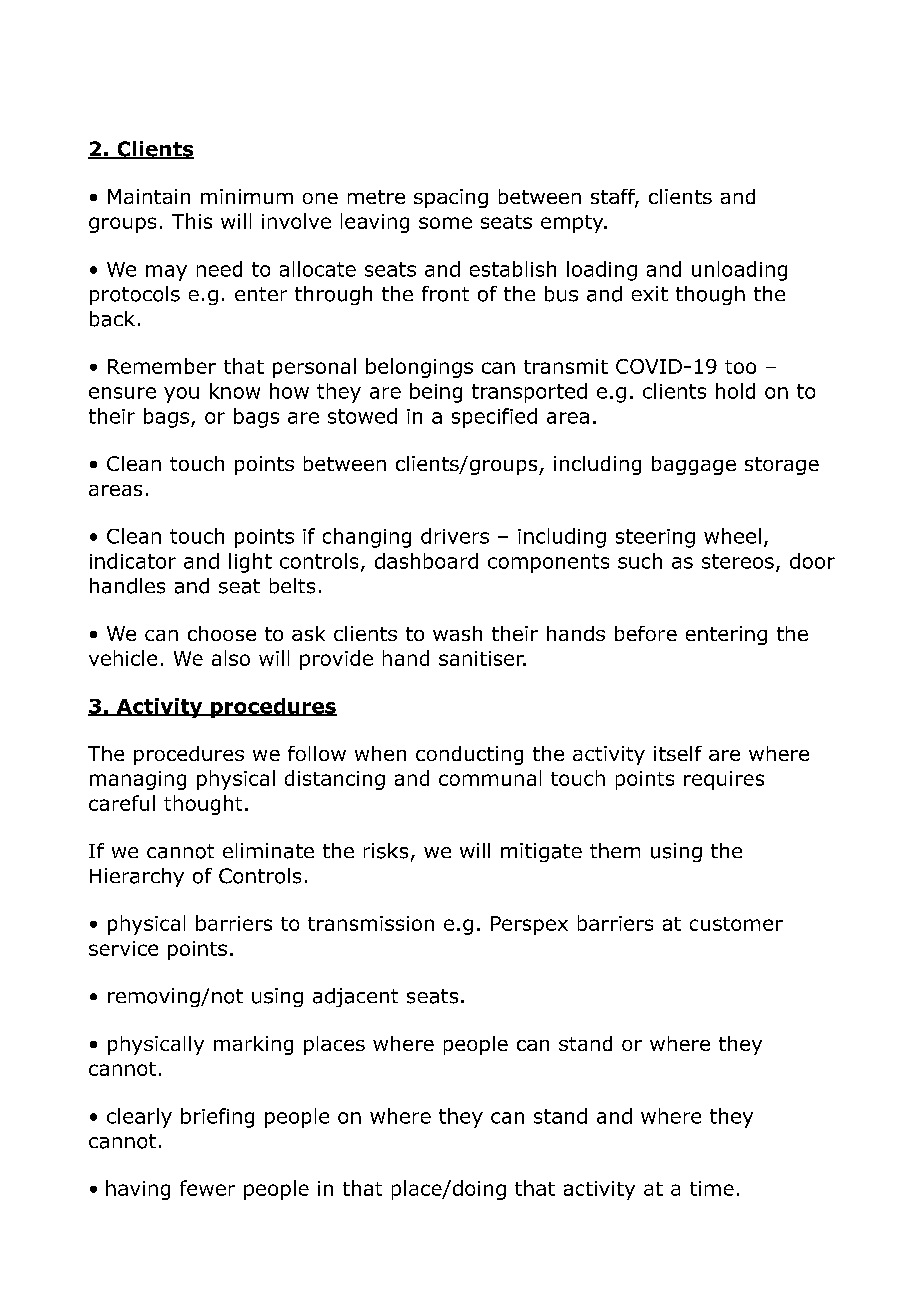 Image resolution: width=924 pixels, height=1308 pixels. Describe the element at coordinates (445, 223) in the image. I see `some` at that location.
